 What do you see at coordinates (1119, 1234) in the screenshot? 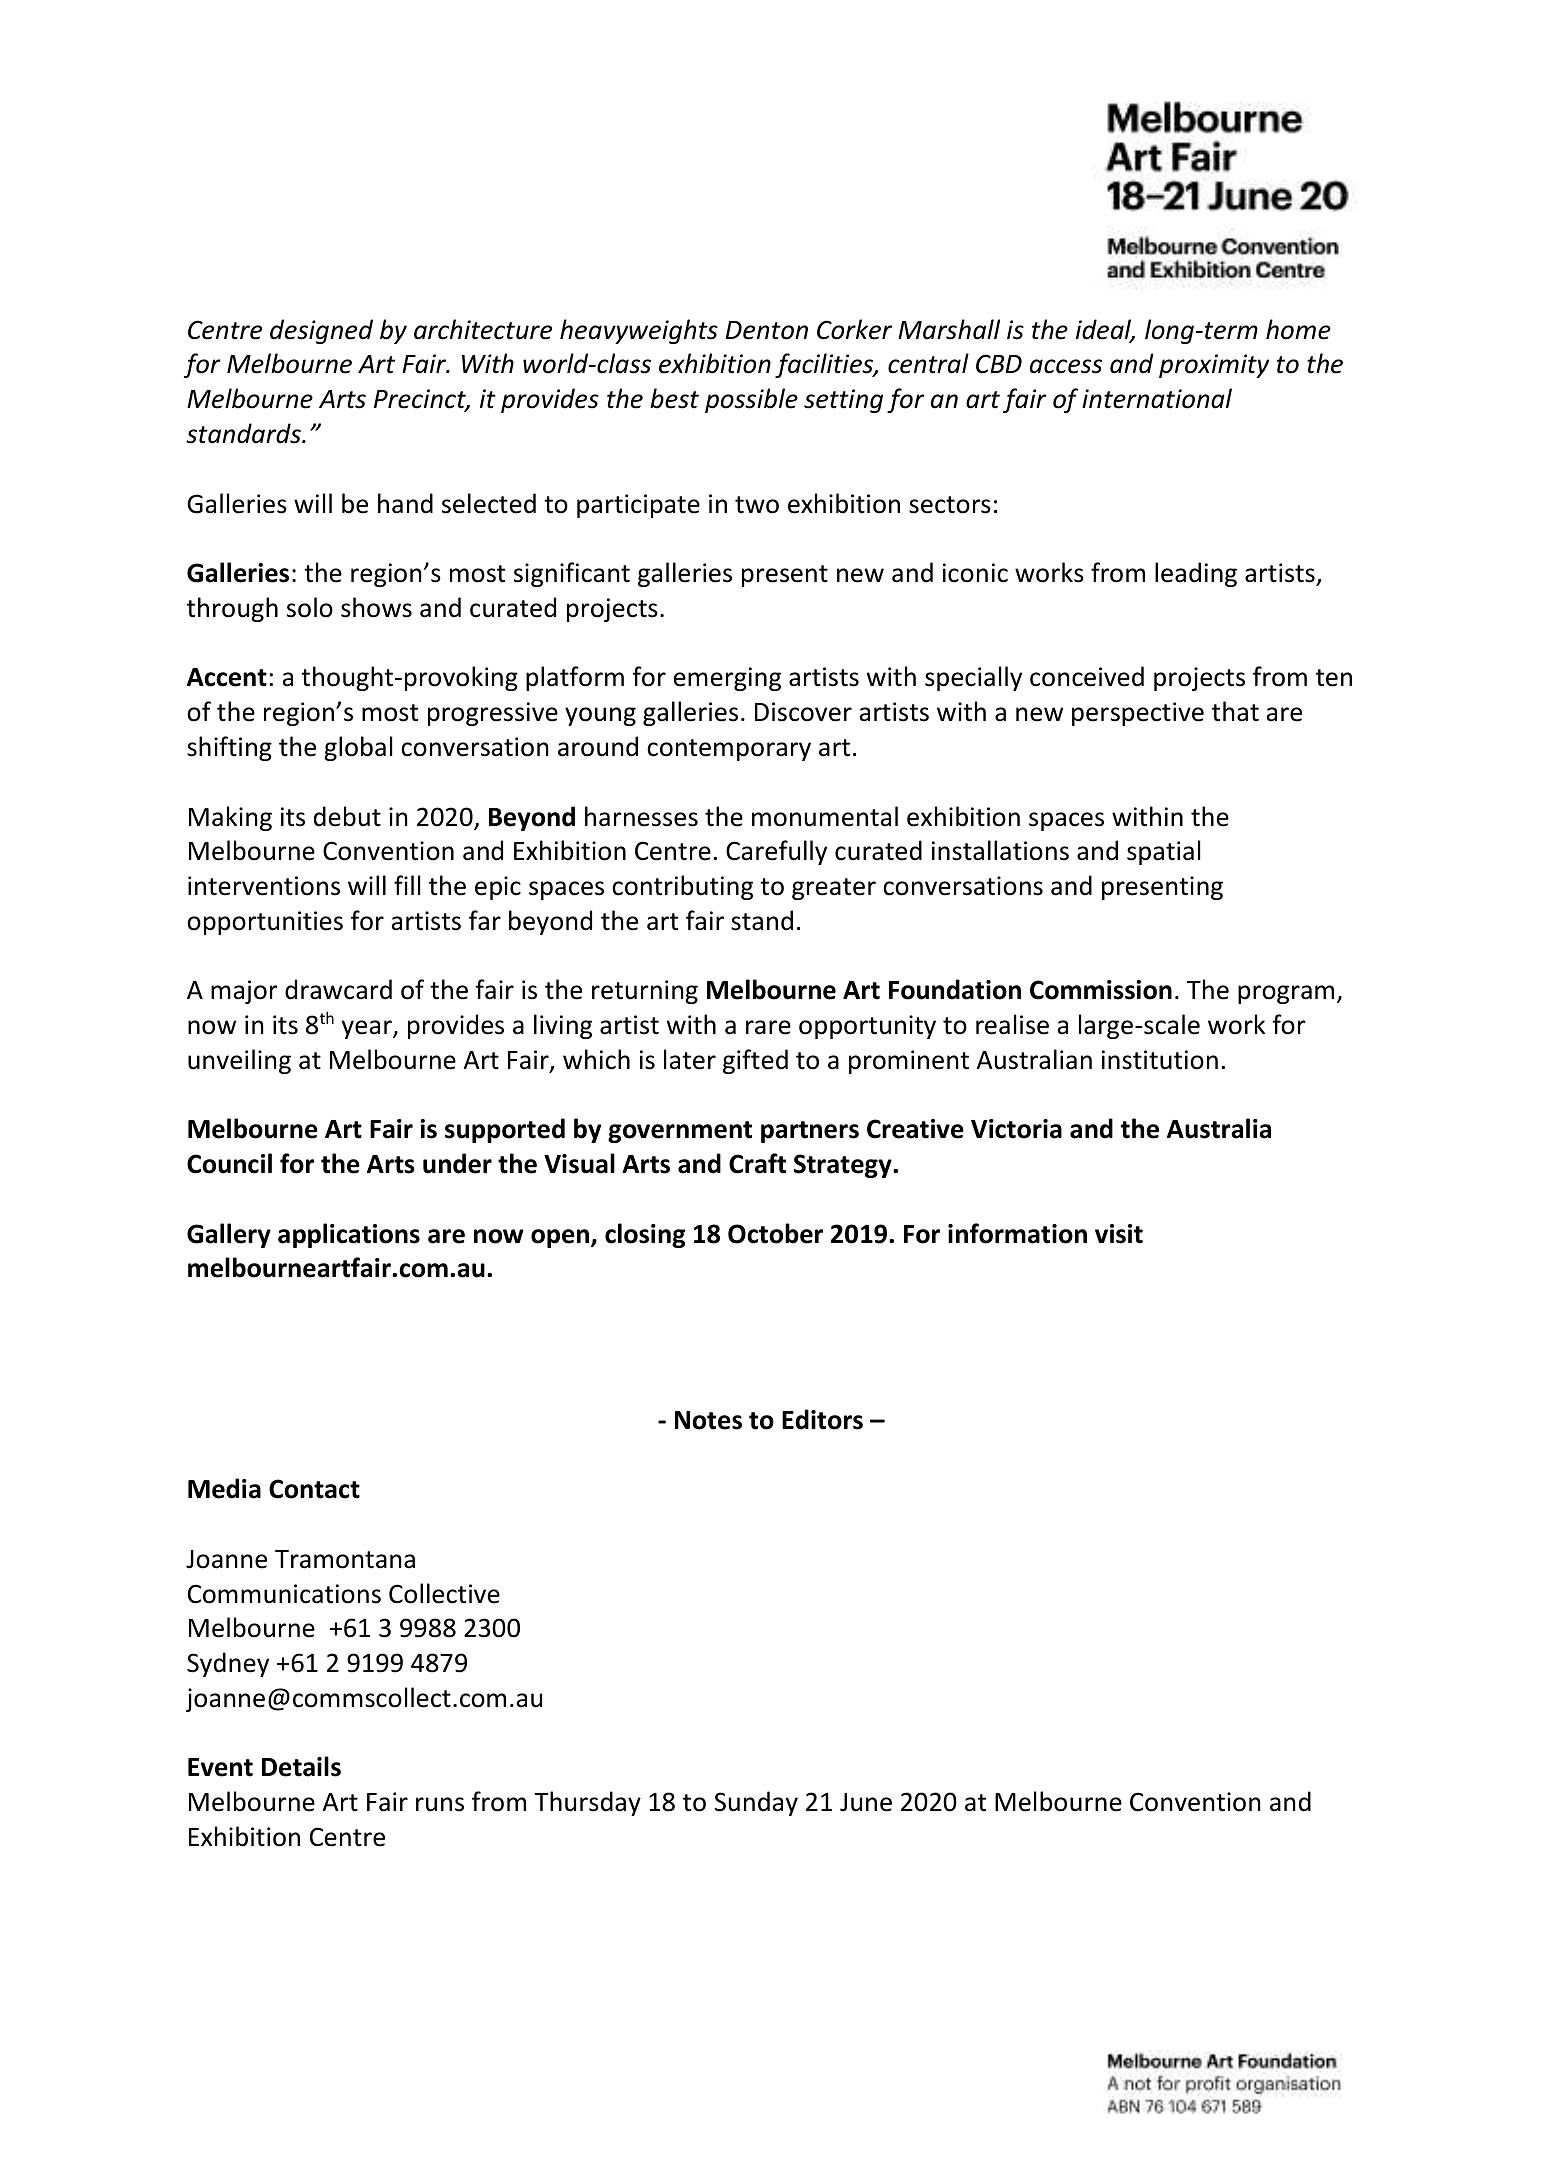
I see `visit` at bounding box center [1119, 1234].
